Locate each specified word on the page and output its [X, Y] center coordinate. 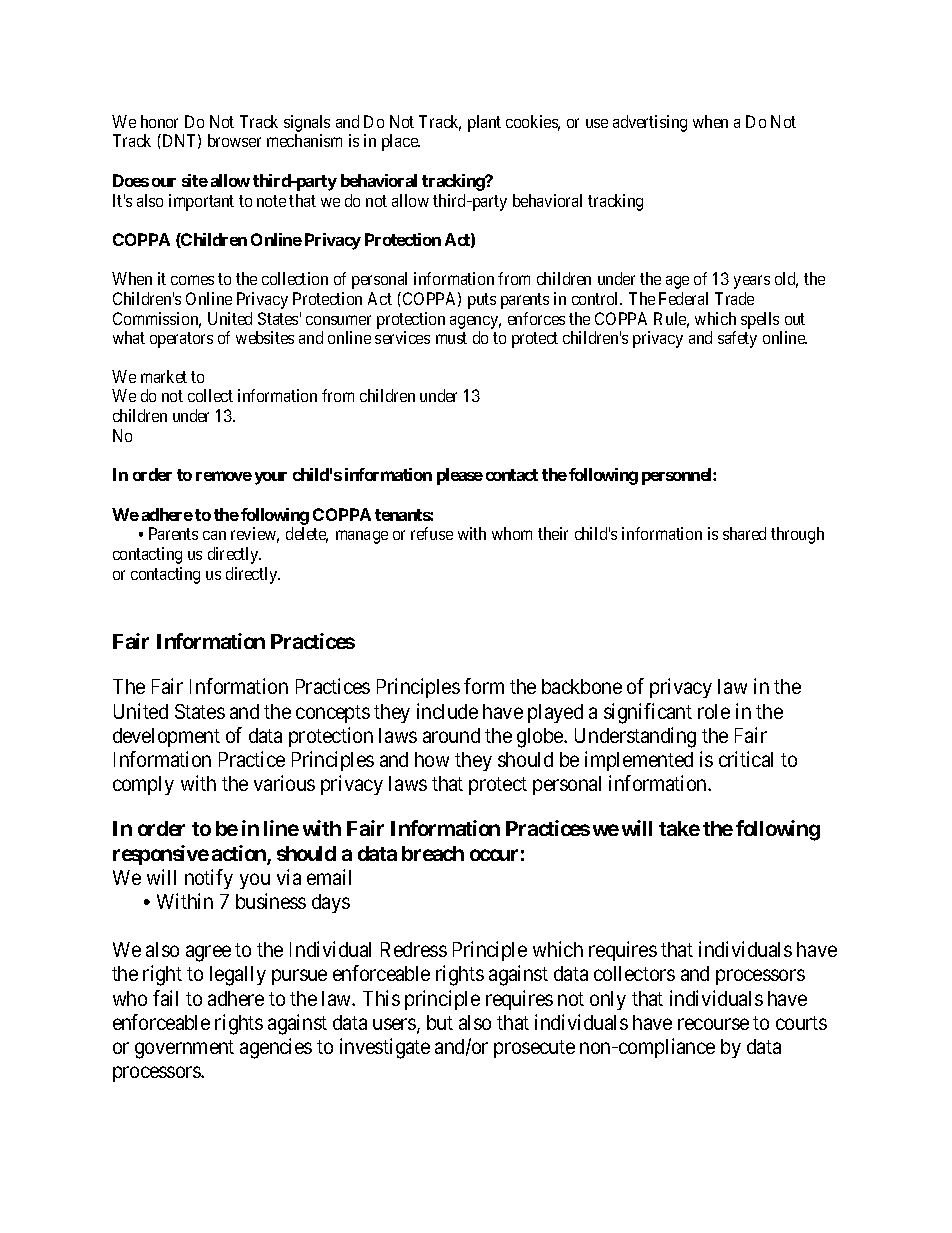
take [679, 828]
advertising [650, 123]
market [164, 376]
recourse [713, 1024]
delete [307, 535]
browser [234, 140]
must [451, 338]
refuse [432, 533]
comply [143, 785]
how [432, 759]
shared [744, 533]
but [440, 1022]
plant [484, 123]
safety [737, 339]
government [184, 1049]
